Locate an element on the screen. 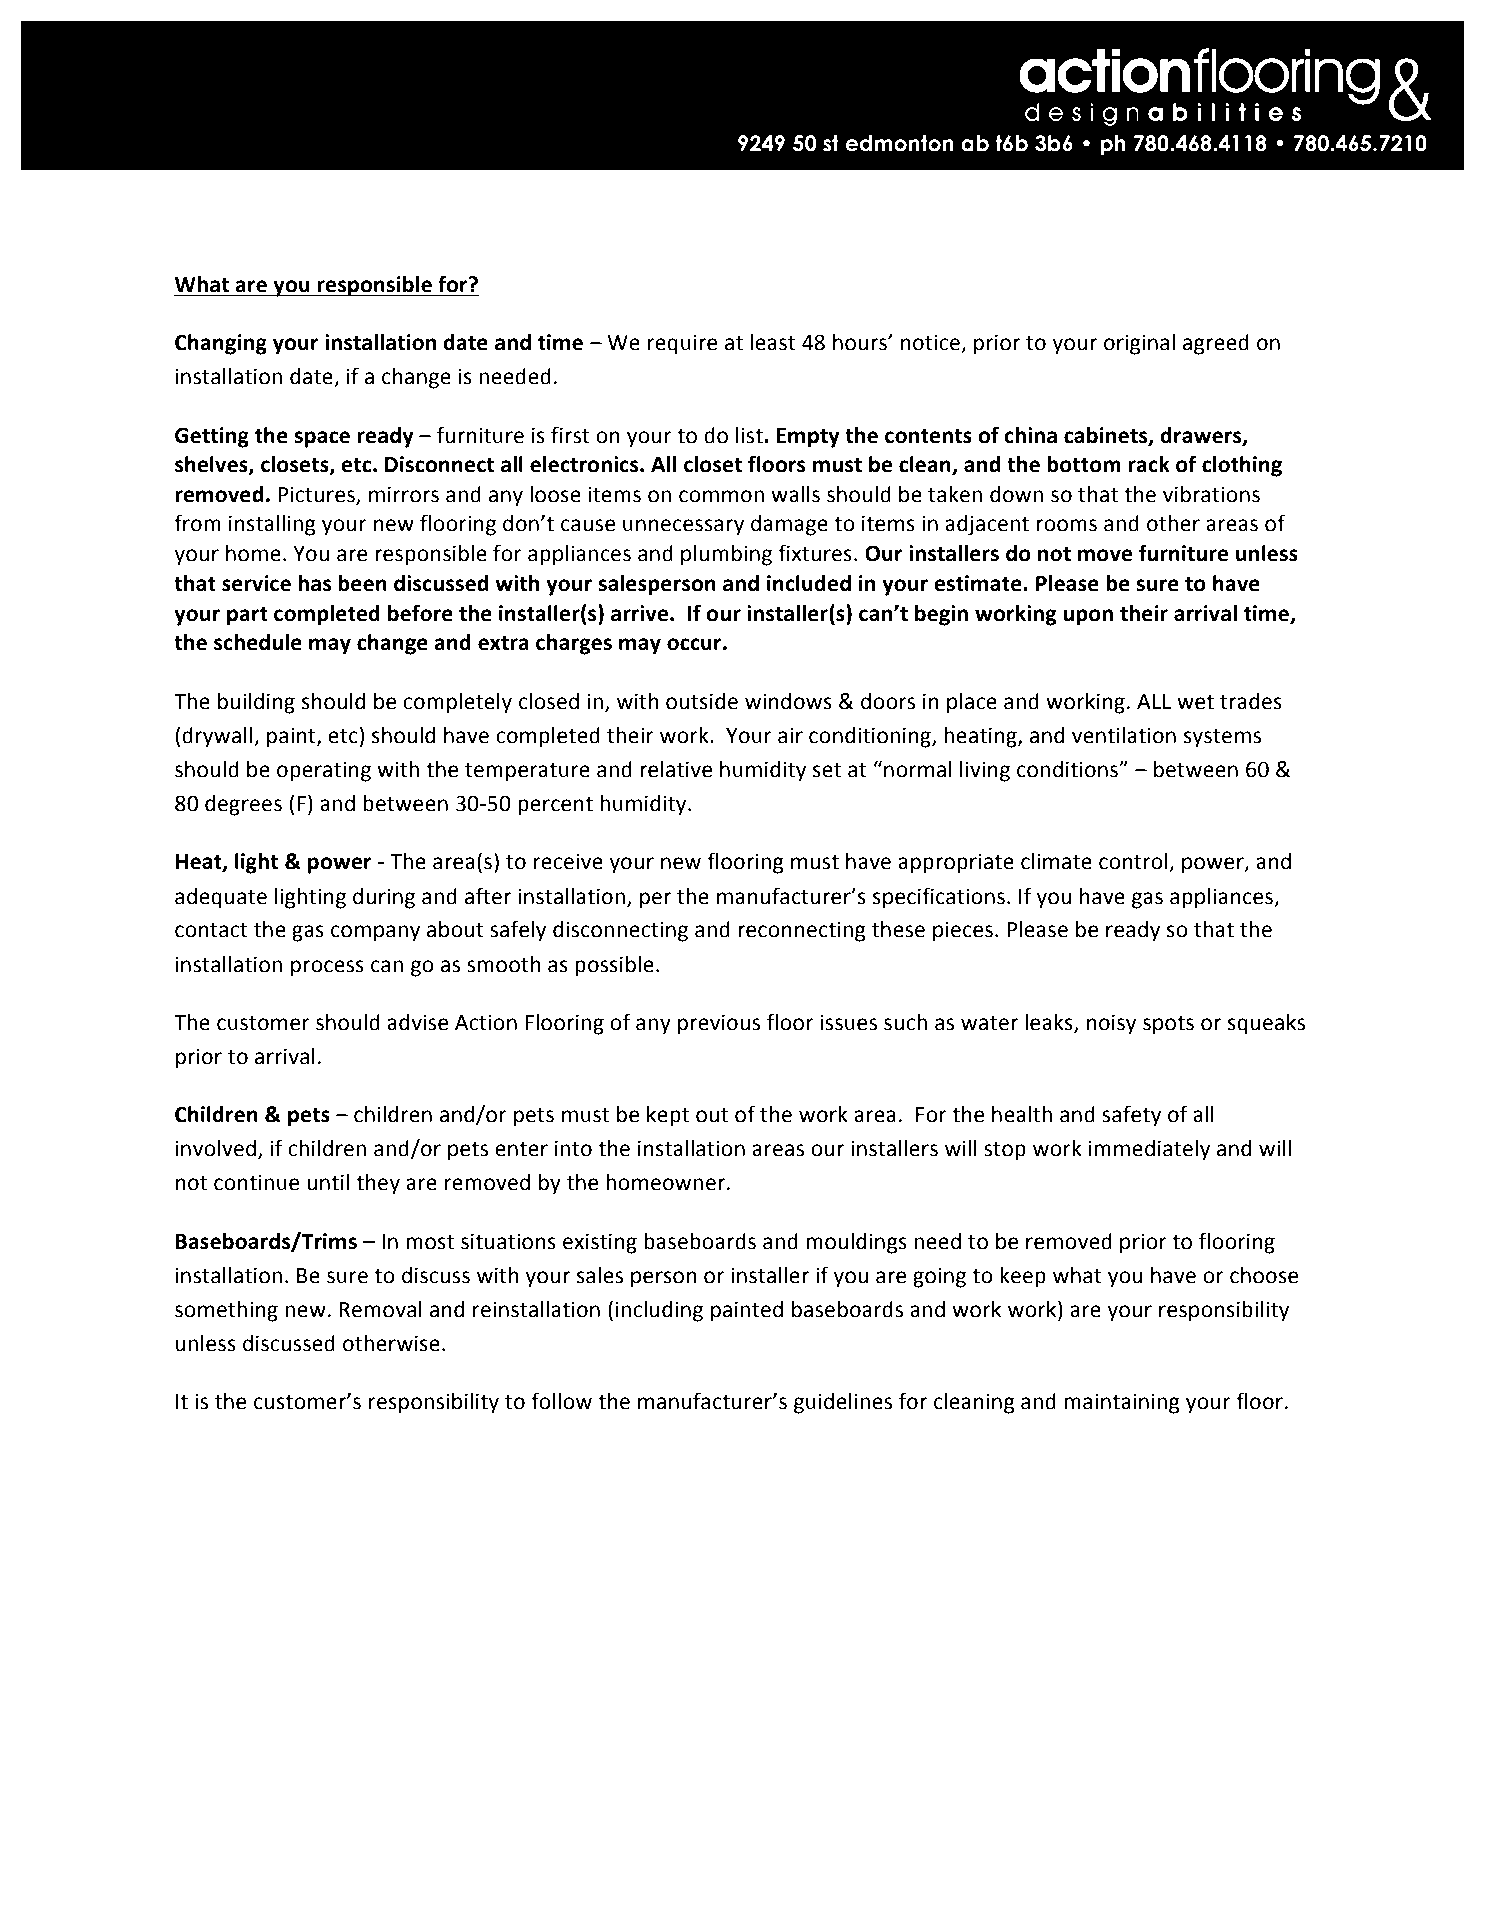 Image resolution: width=1485 pixels, height=1922 pixels. maintaining is located at coordinates (1122, 1403).
